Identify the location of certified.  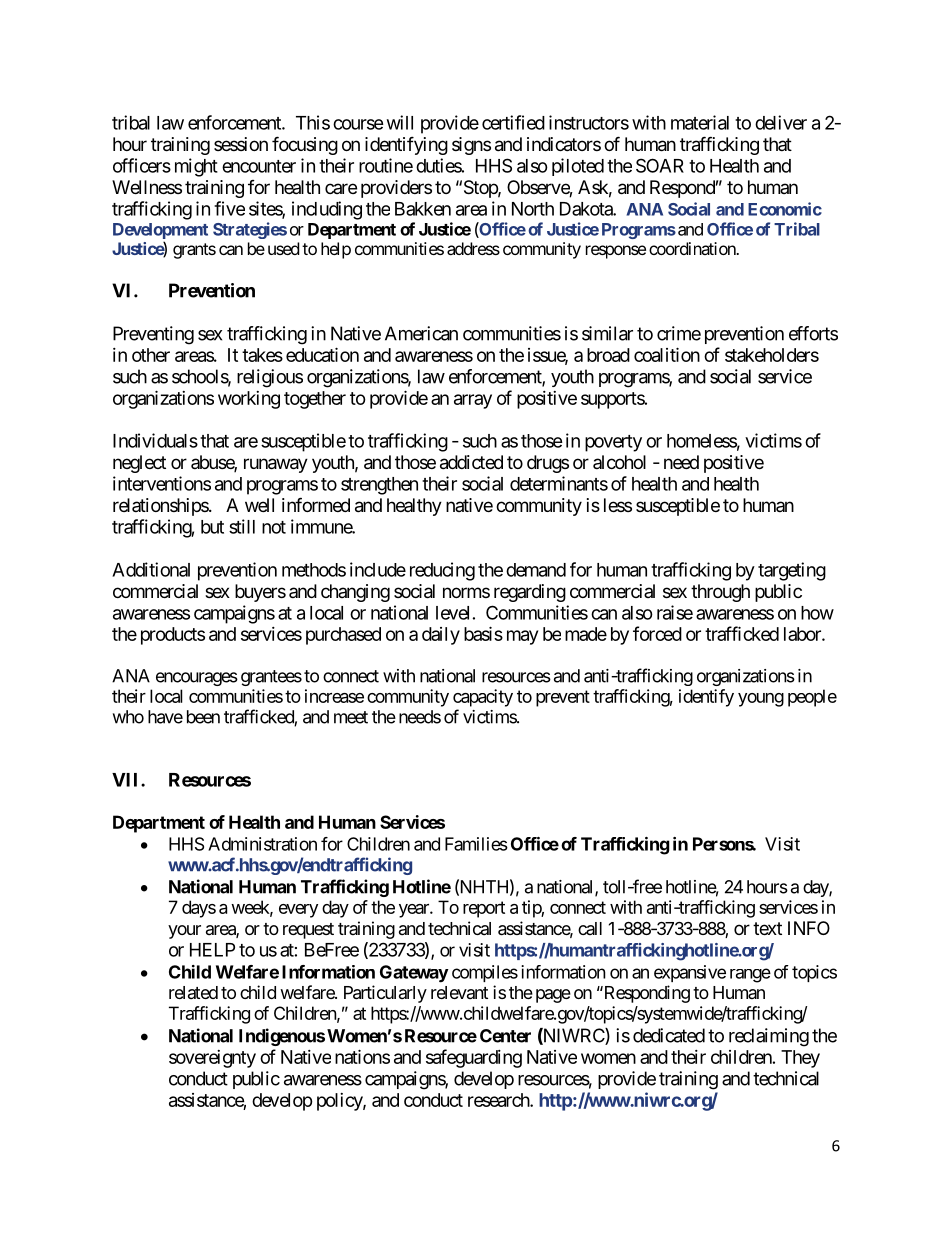
(513, 122).
